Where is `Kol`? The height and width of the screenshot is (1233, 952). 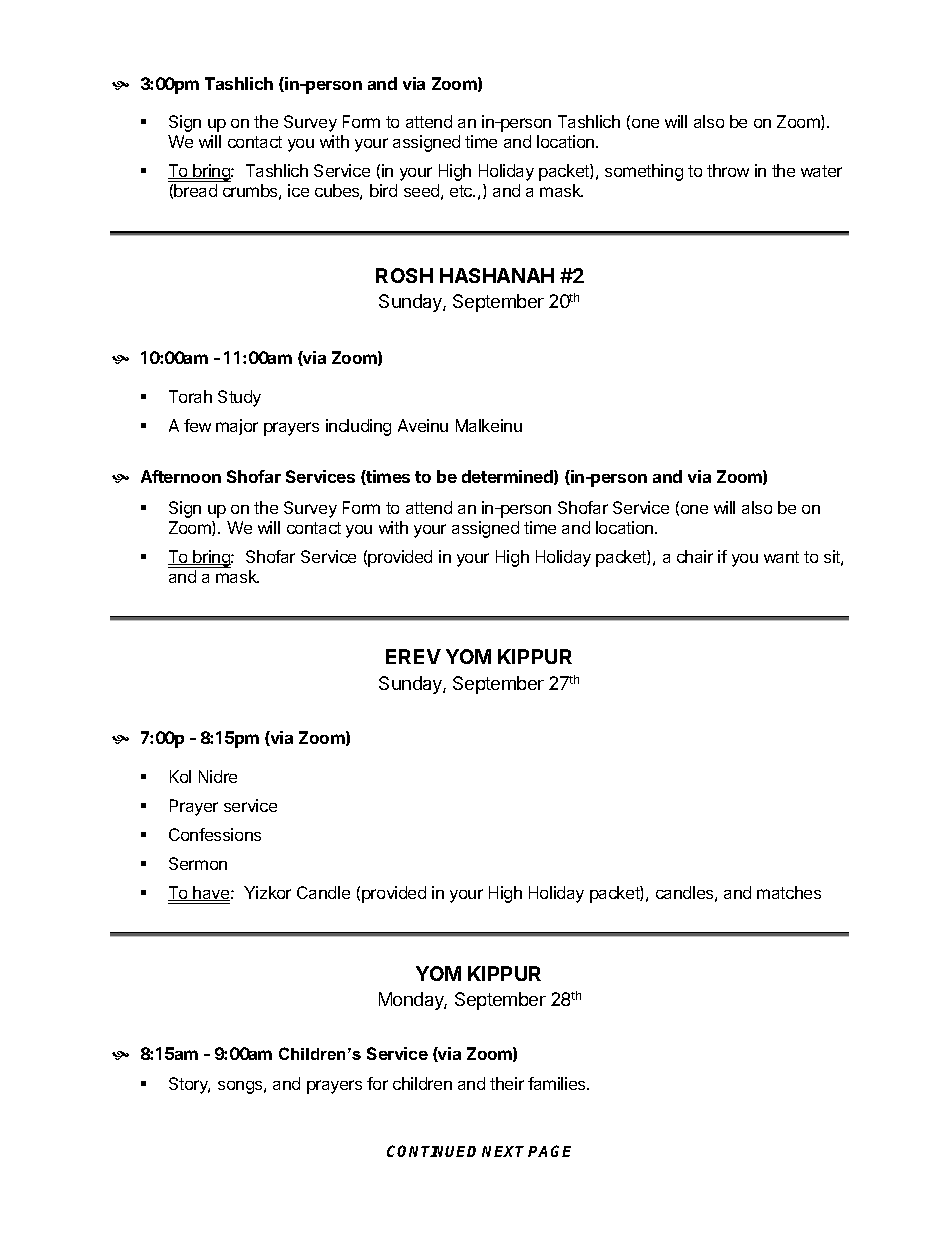
Kol is located at coordinates (180, 776).
